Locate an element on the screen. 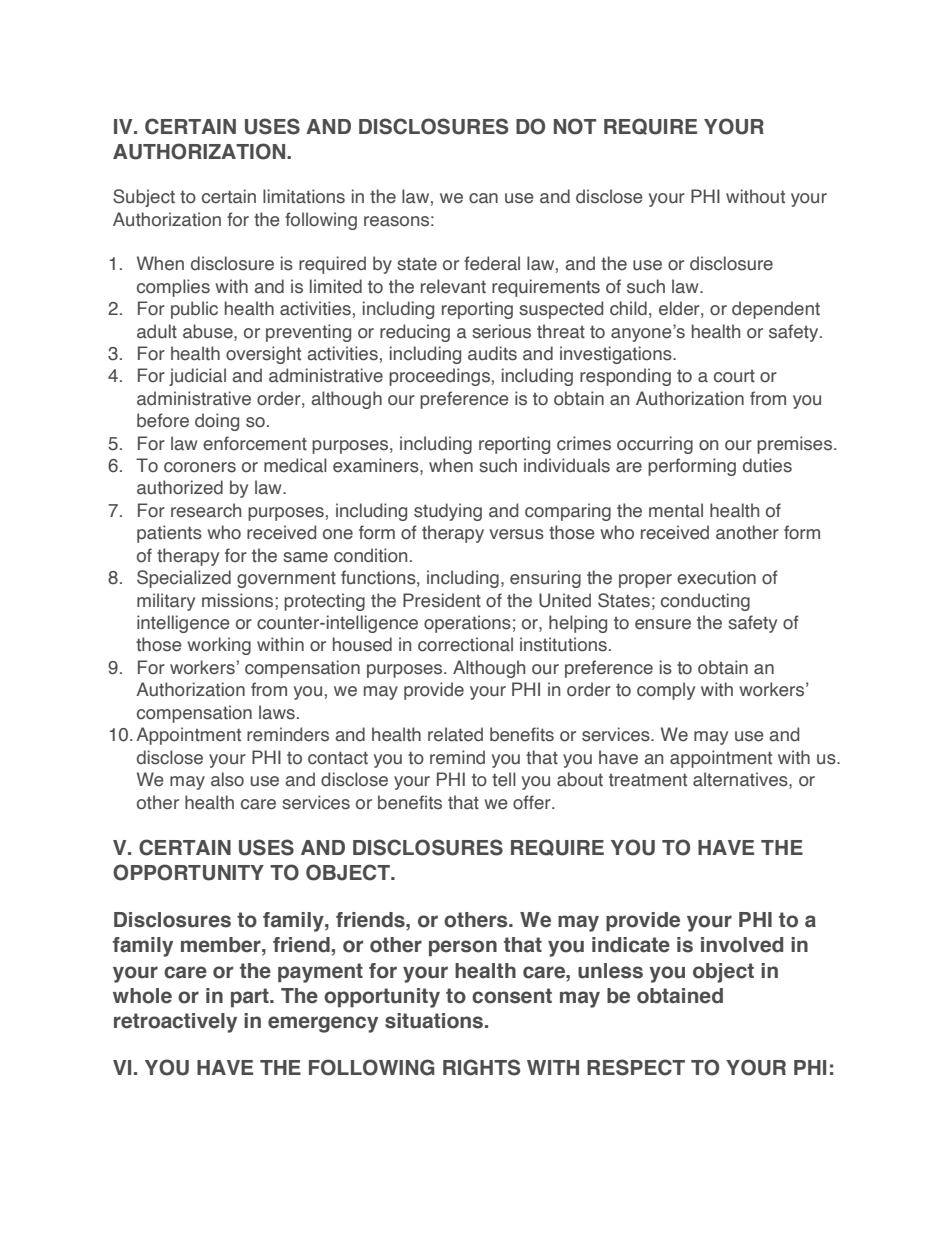 The width and height of the screenshot is (952, 1233). Subject is located at coordinates (144, 198).
